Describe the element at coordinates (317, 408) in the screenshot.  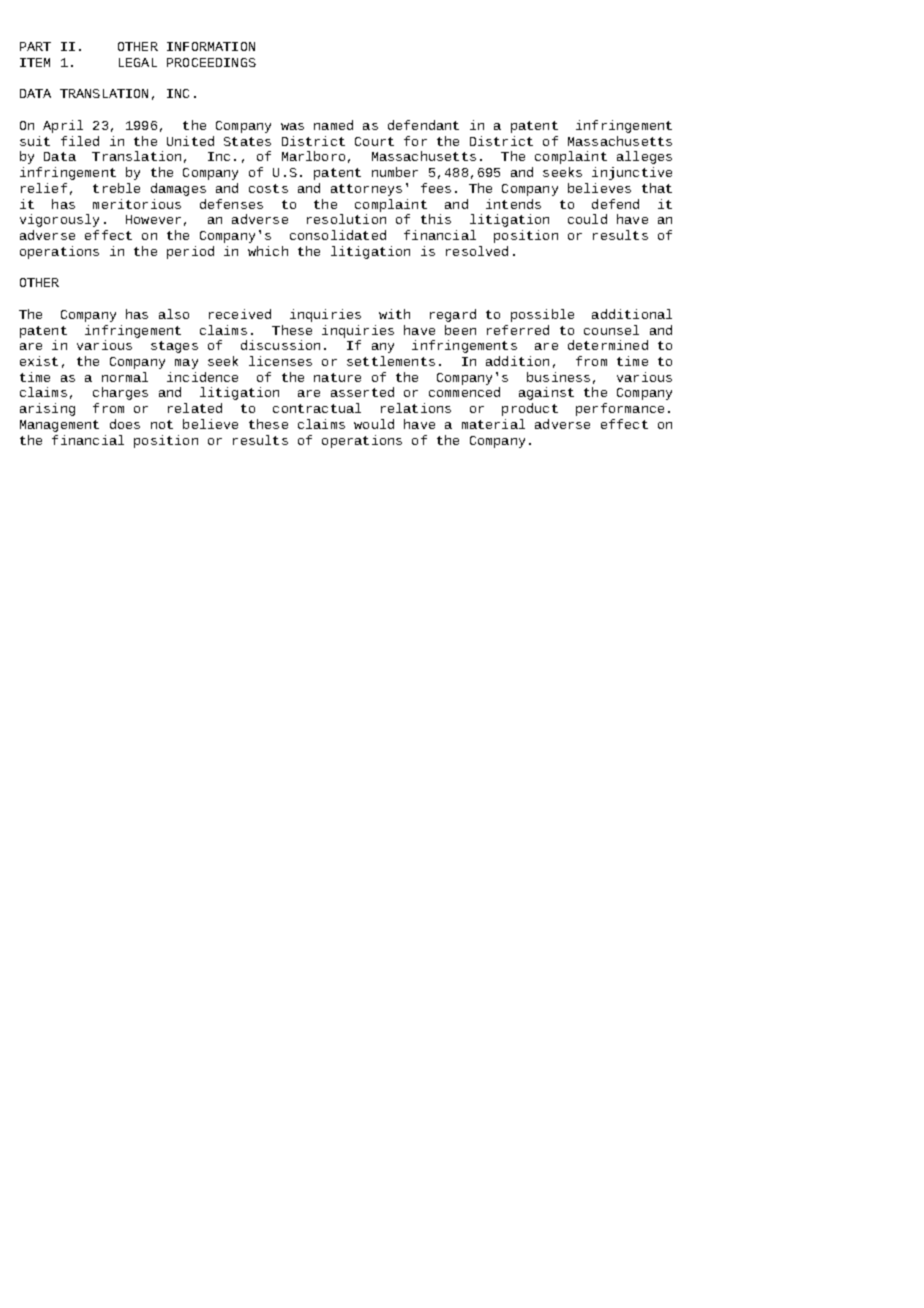
I see `contractual` at that location.
